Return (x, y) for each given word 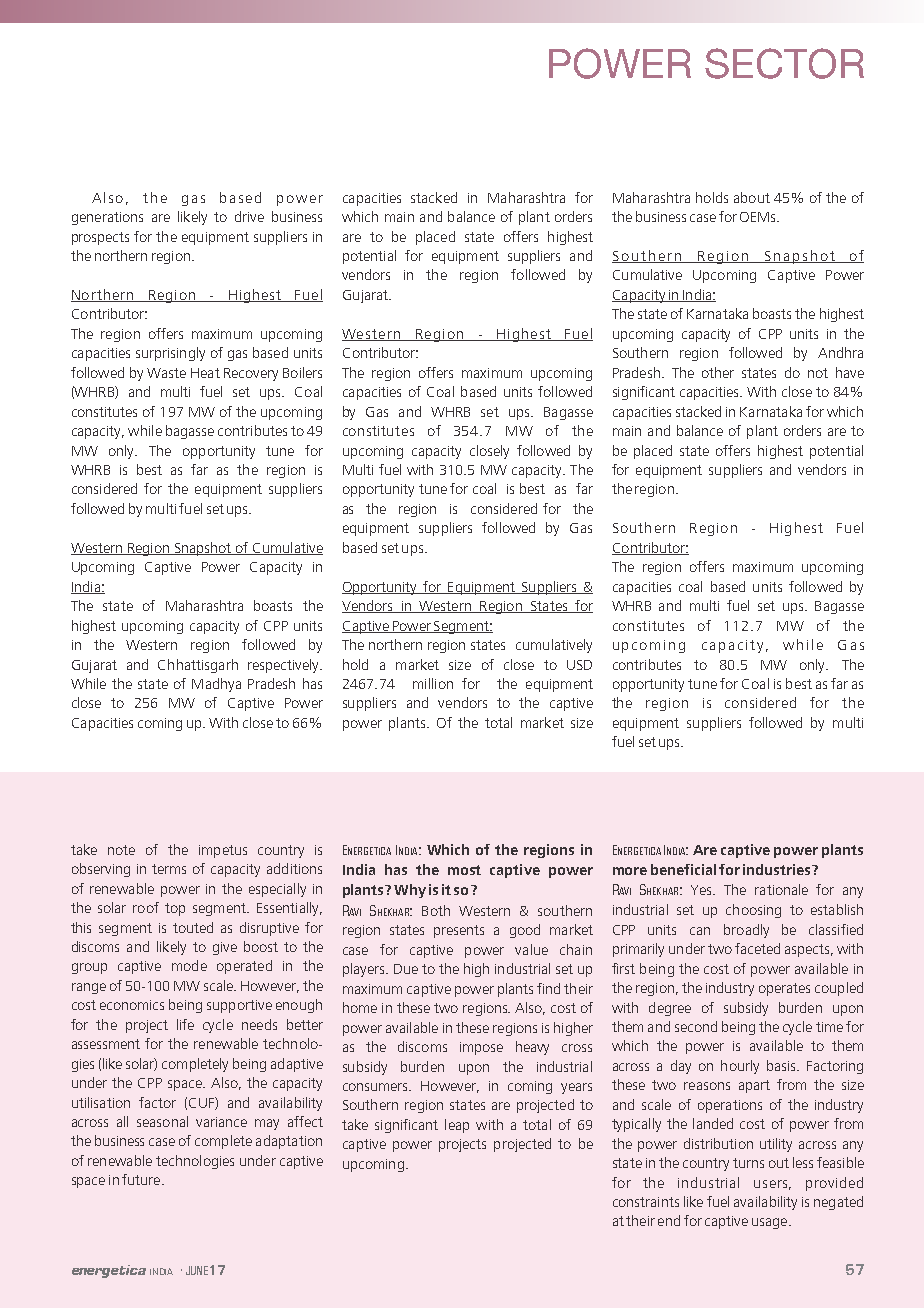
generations (107, 218)
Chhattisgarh (198, 666)
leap (457, 1126)
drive (249, 216)
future (142, 1179)
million (433, 683)
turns (748, 1163)
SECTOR (784, 63)
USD (579, 665)
